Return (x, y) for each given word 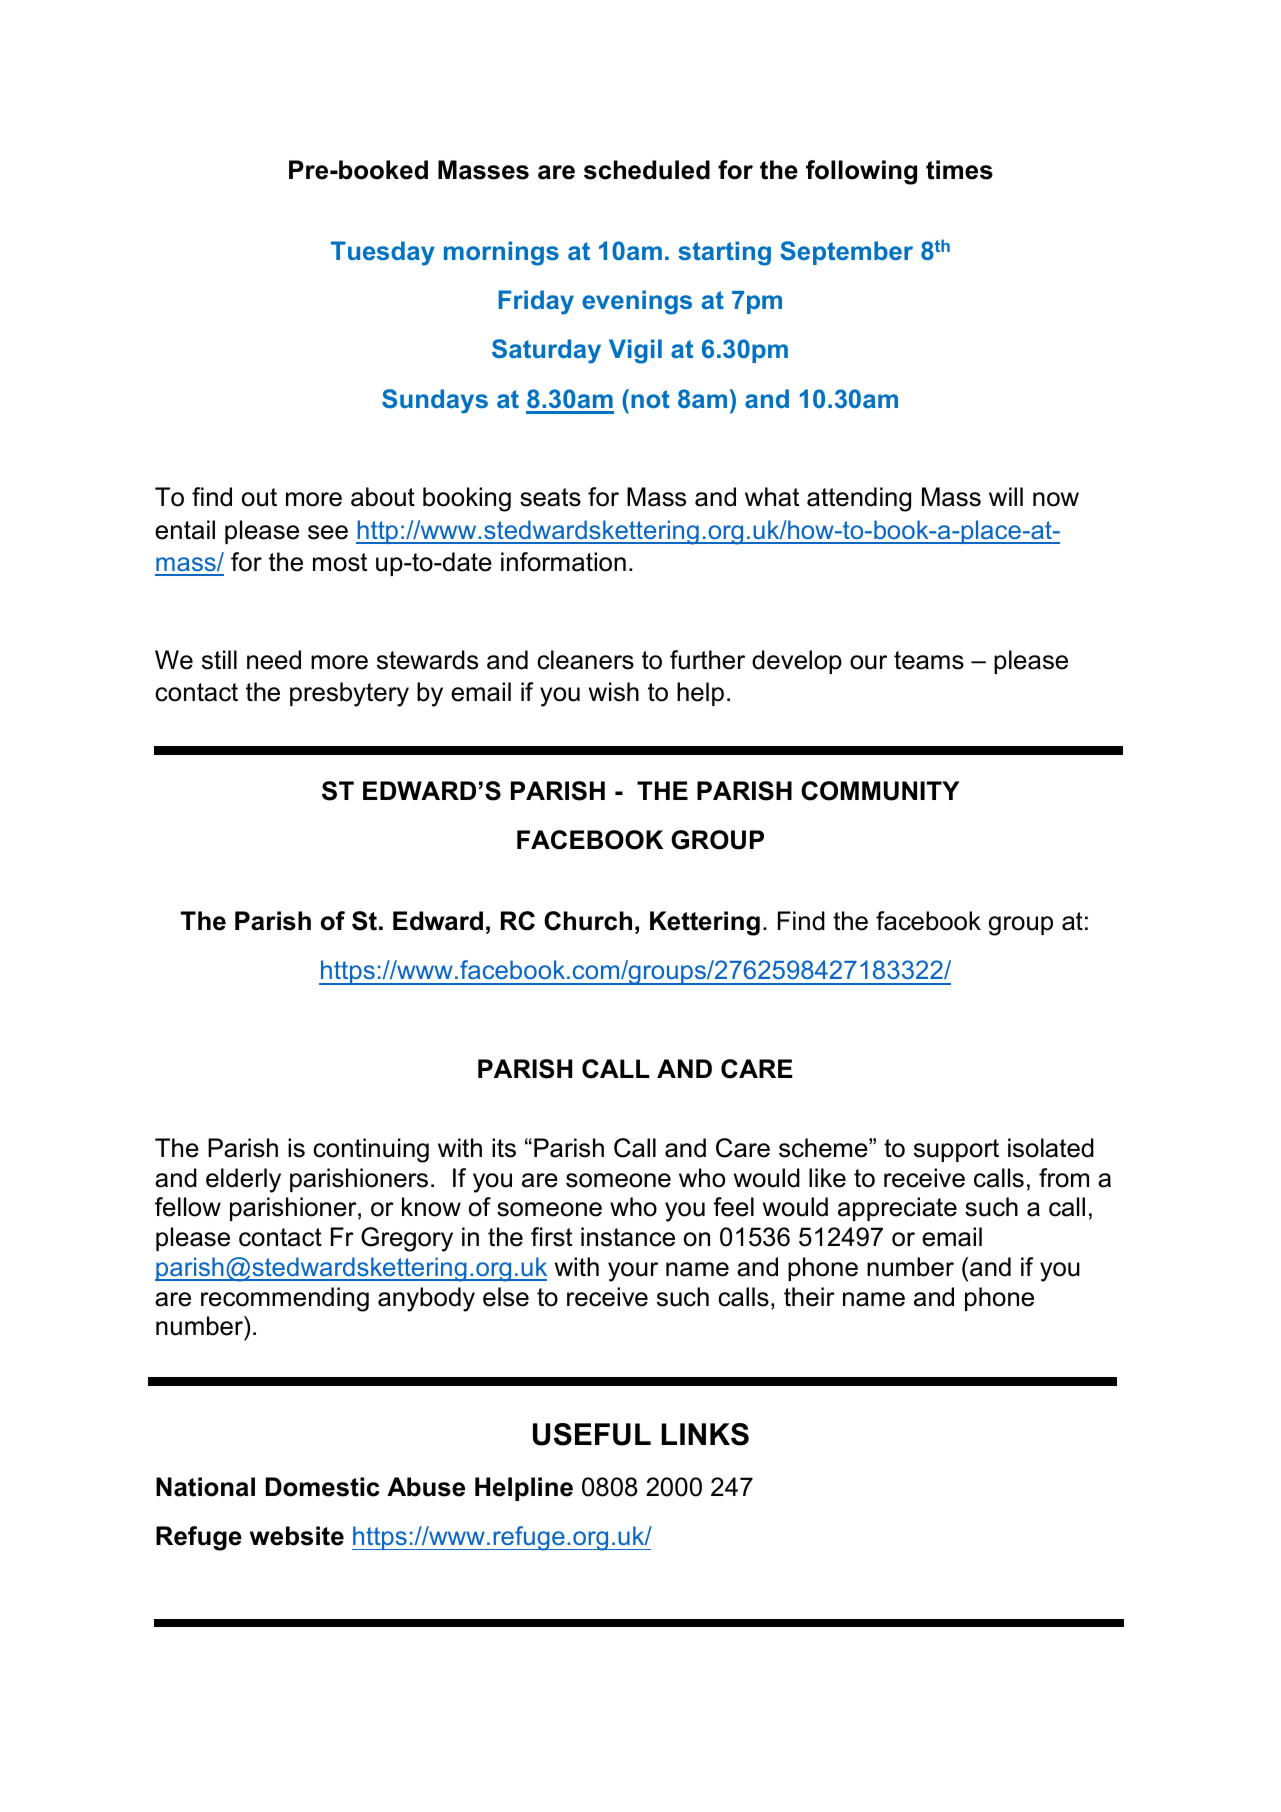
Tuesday (383, 253)
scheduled (647, 170)
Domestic (323, 1487)
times (959, 170)
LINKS (705, 1434)
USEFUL (592, 1434)
